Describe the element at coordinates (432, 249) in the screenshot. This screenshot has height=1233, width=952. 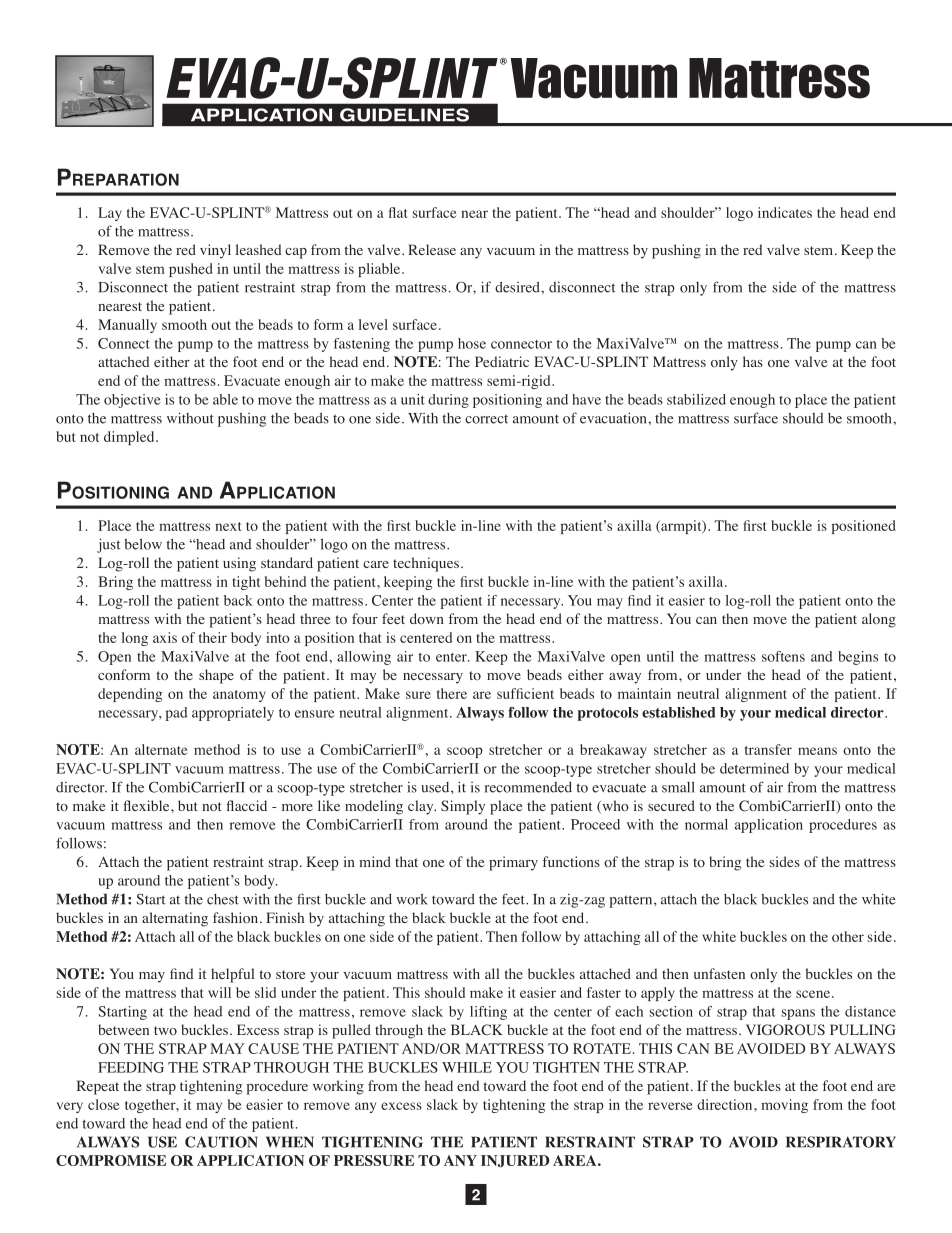
I see `Release` at that location.
